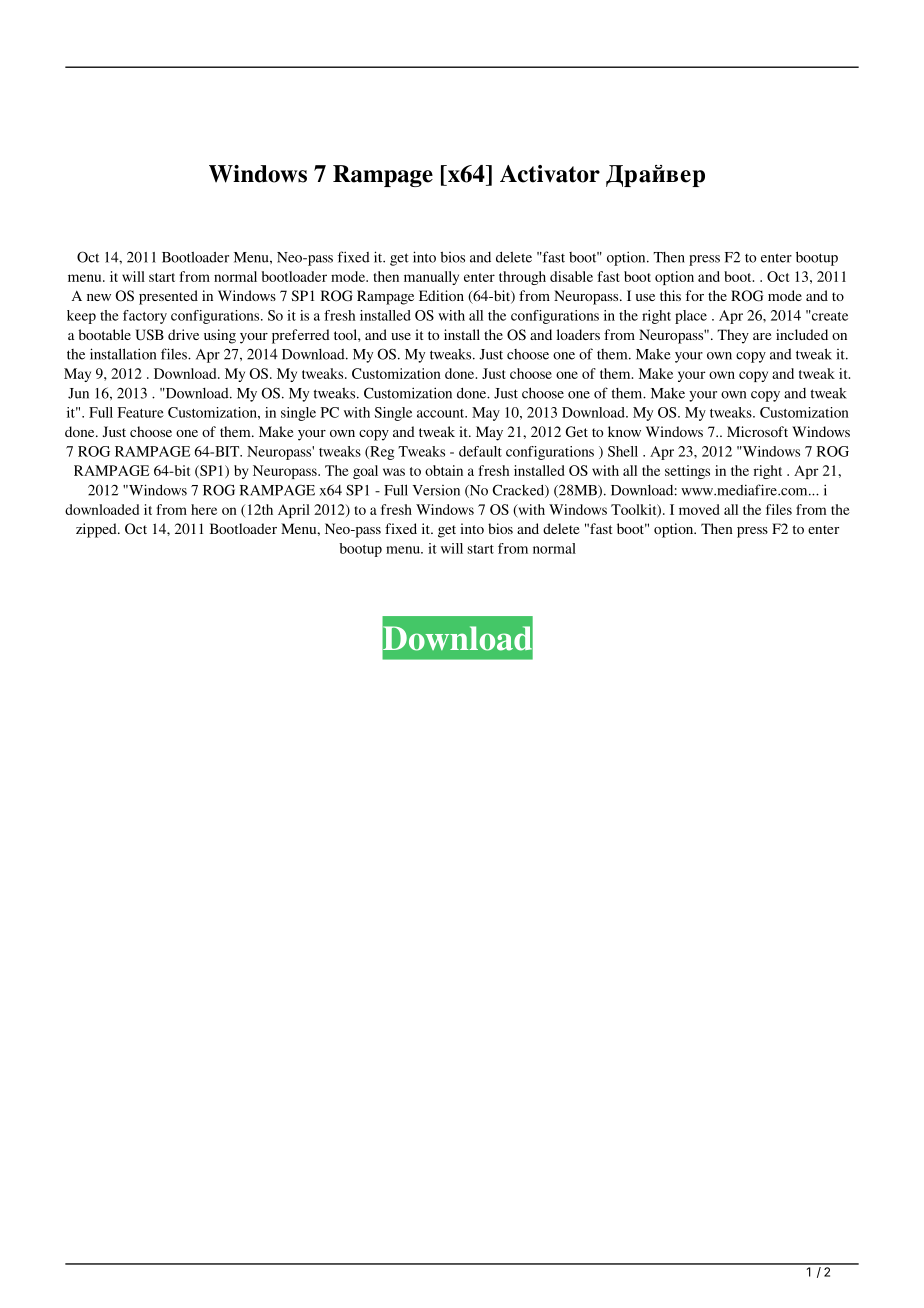  What do you see at coordinates (204, 509) in the screenshot?
I see `here` at bounding box center [204, 509].
